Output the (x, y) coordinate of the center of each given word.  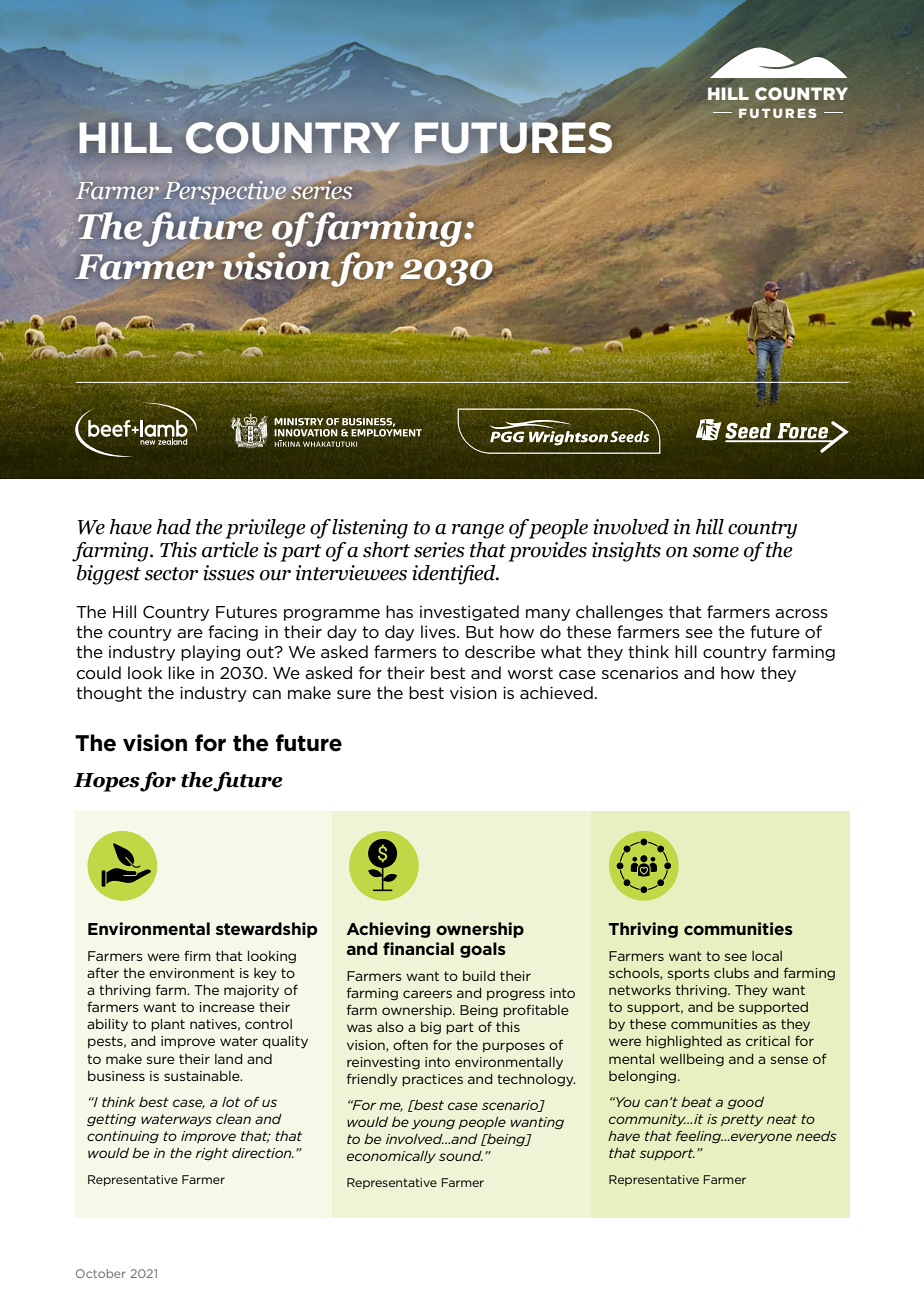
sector (171, 574)
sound (461, 1156)
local (767, 956)
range (478, 531)
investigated (469, 613)
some (715, 552)
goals (483, 950)
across (801, 613)
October (101, 1273)
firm (197, 955)
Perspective (225, 192)
